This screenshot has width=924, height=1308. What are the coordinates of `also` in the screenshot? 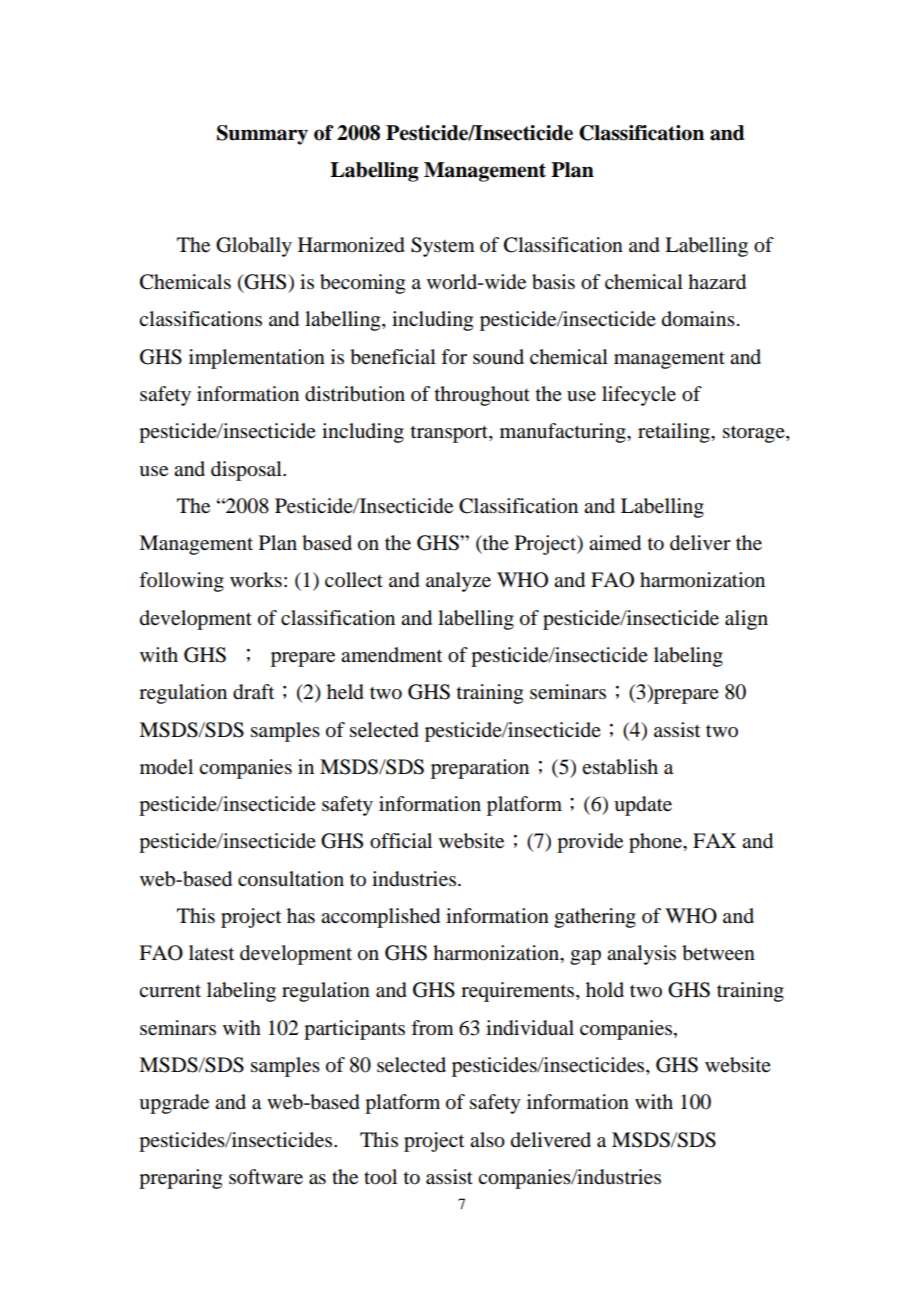 It's located at (487, 1140).
